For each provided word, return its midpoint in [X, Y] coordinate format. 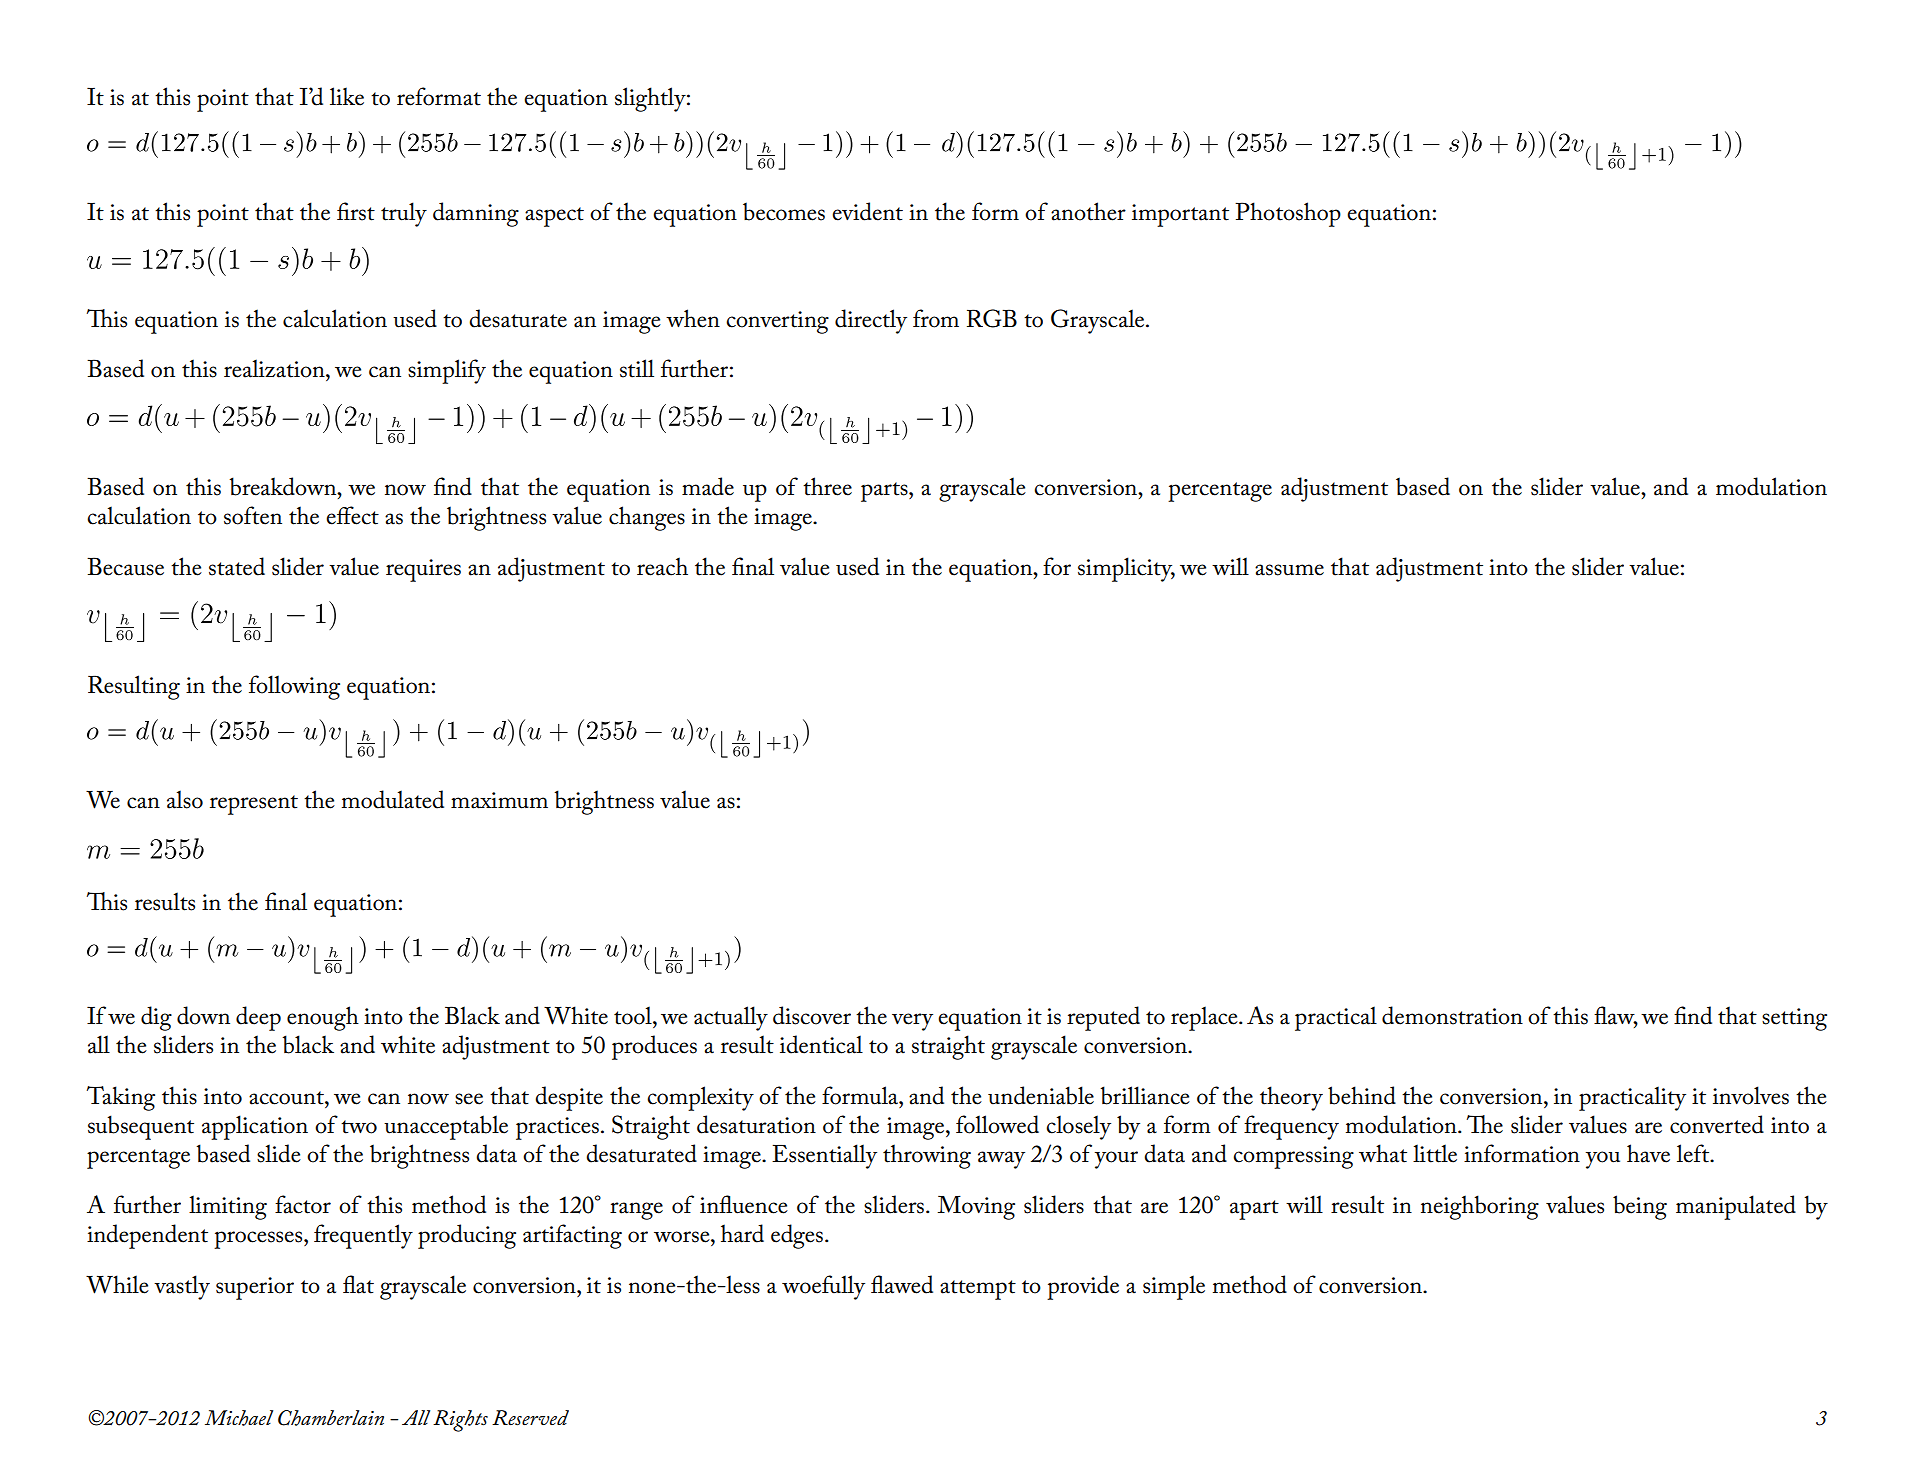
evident [867, 211]
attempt [978, 1290]
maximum [499, 800]
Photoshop [1288, 214]
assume [1289, 570]
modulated [393, 799]
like [347, 96]
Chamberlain [331, 1418]
